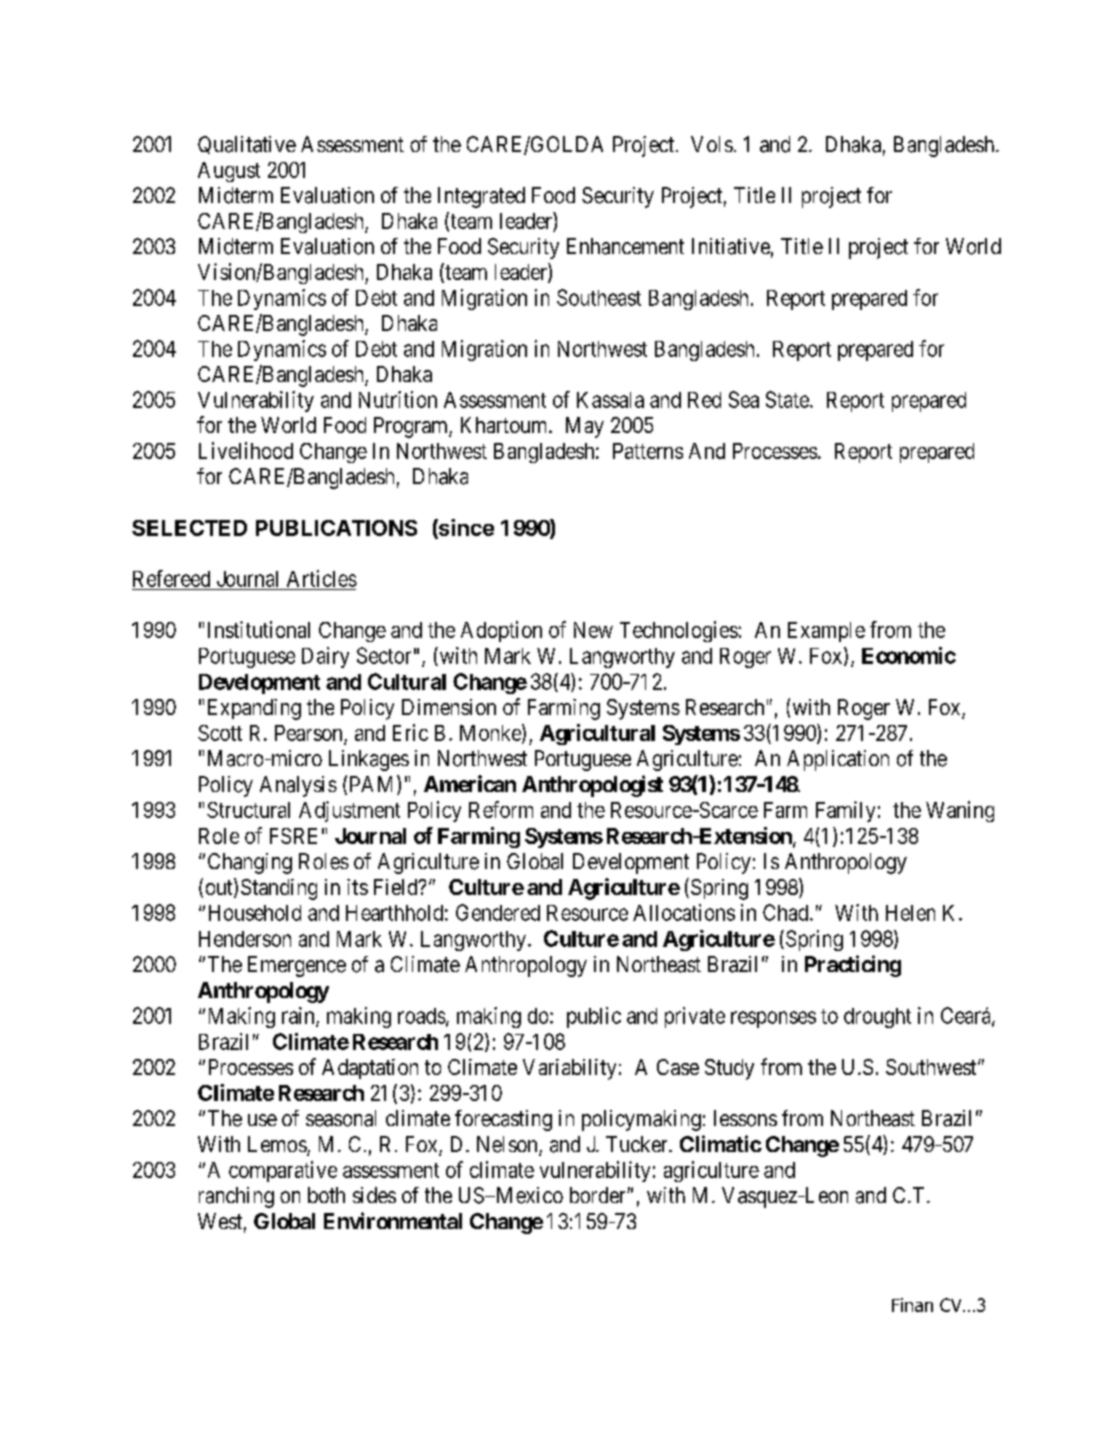 The width and height of the page is (1118, 1447). What do you see at coordinates (909, 655) in the page?
I see `Economic` at bounding box center [909, 655].
